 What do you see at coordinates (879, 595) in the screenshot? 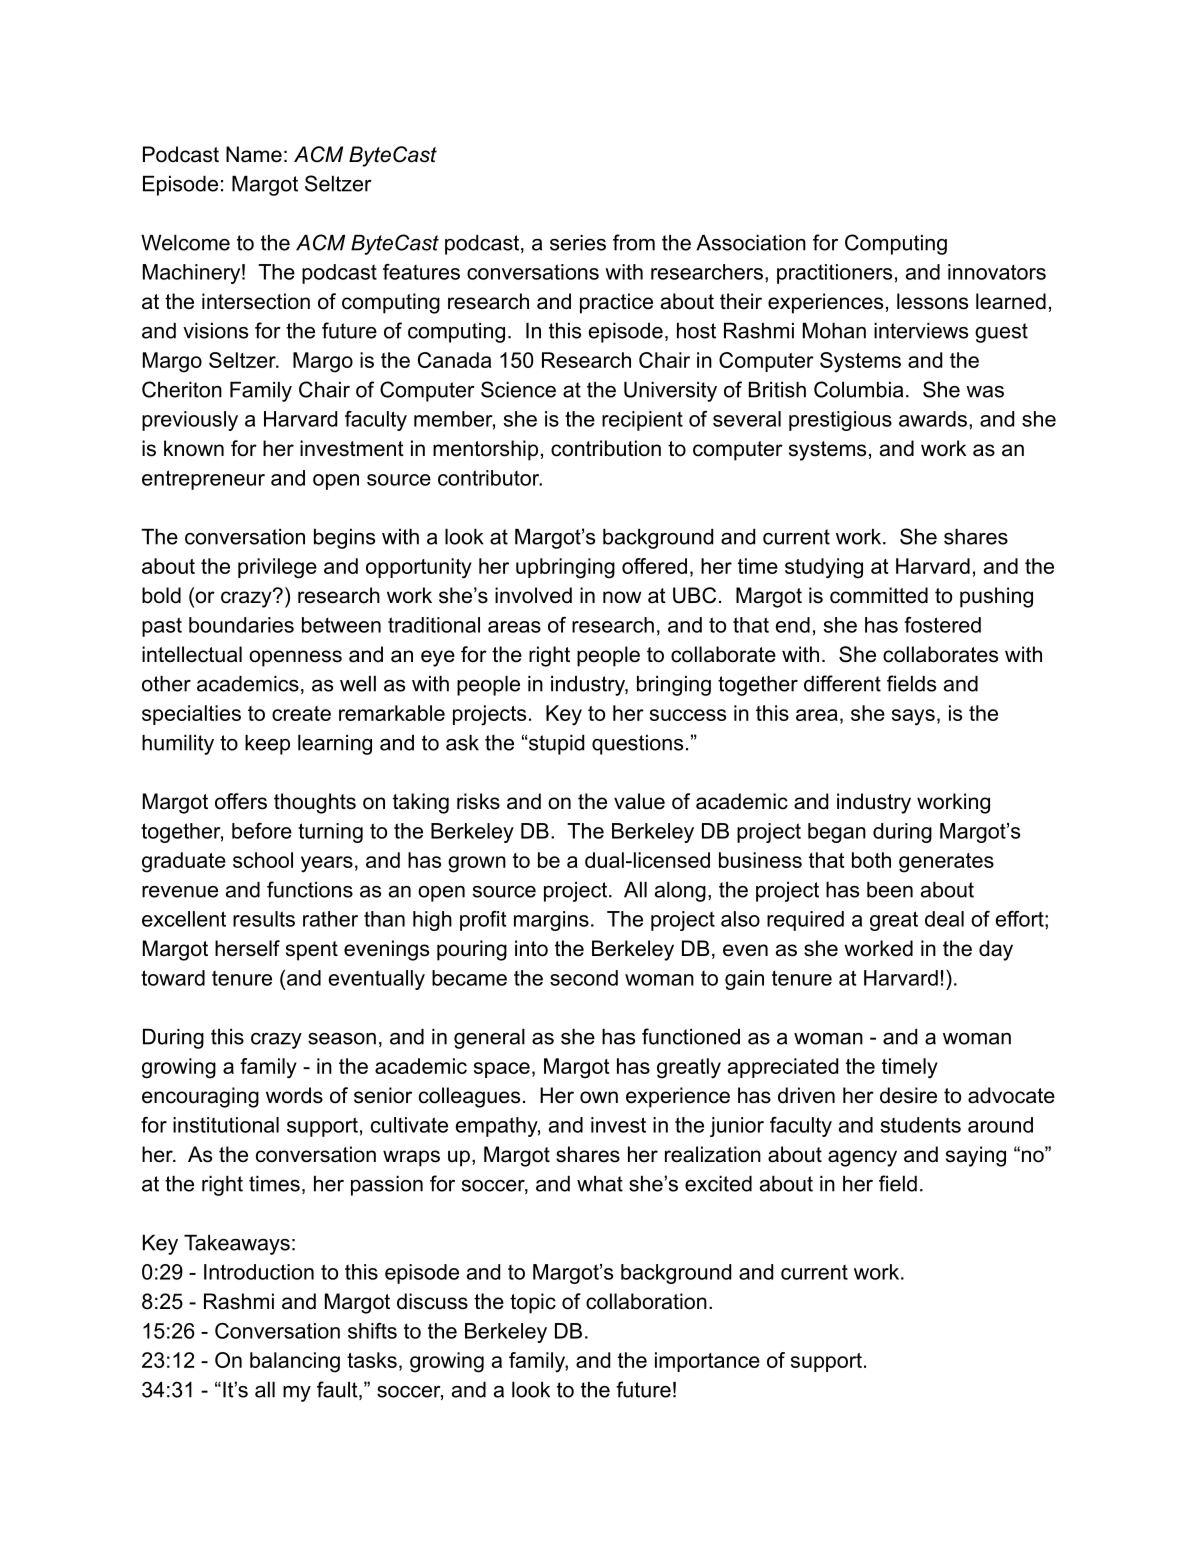
I see `committed` at bounding box center [879, 595].
